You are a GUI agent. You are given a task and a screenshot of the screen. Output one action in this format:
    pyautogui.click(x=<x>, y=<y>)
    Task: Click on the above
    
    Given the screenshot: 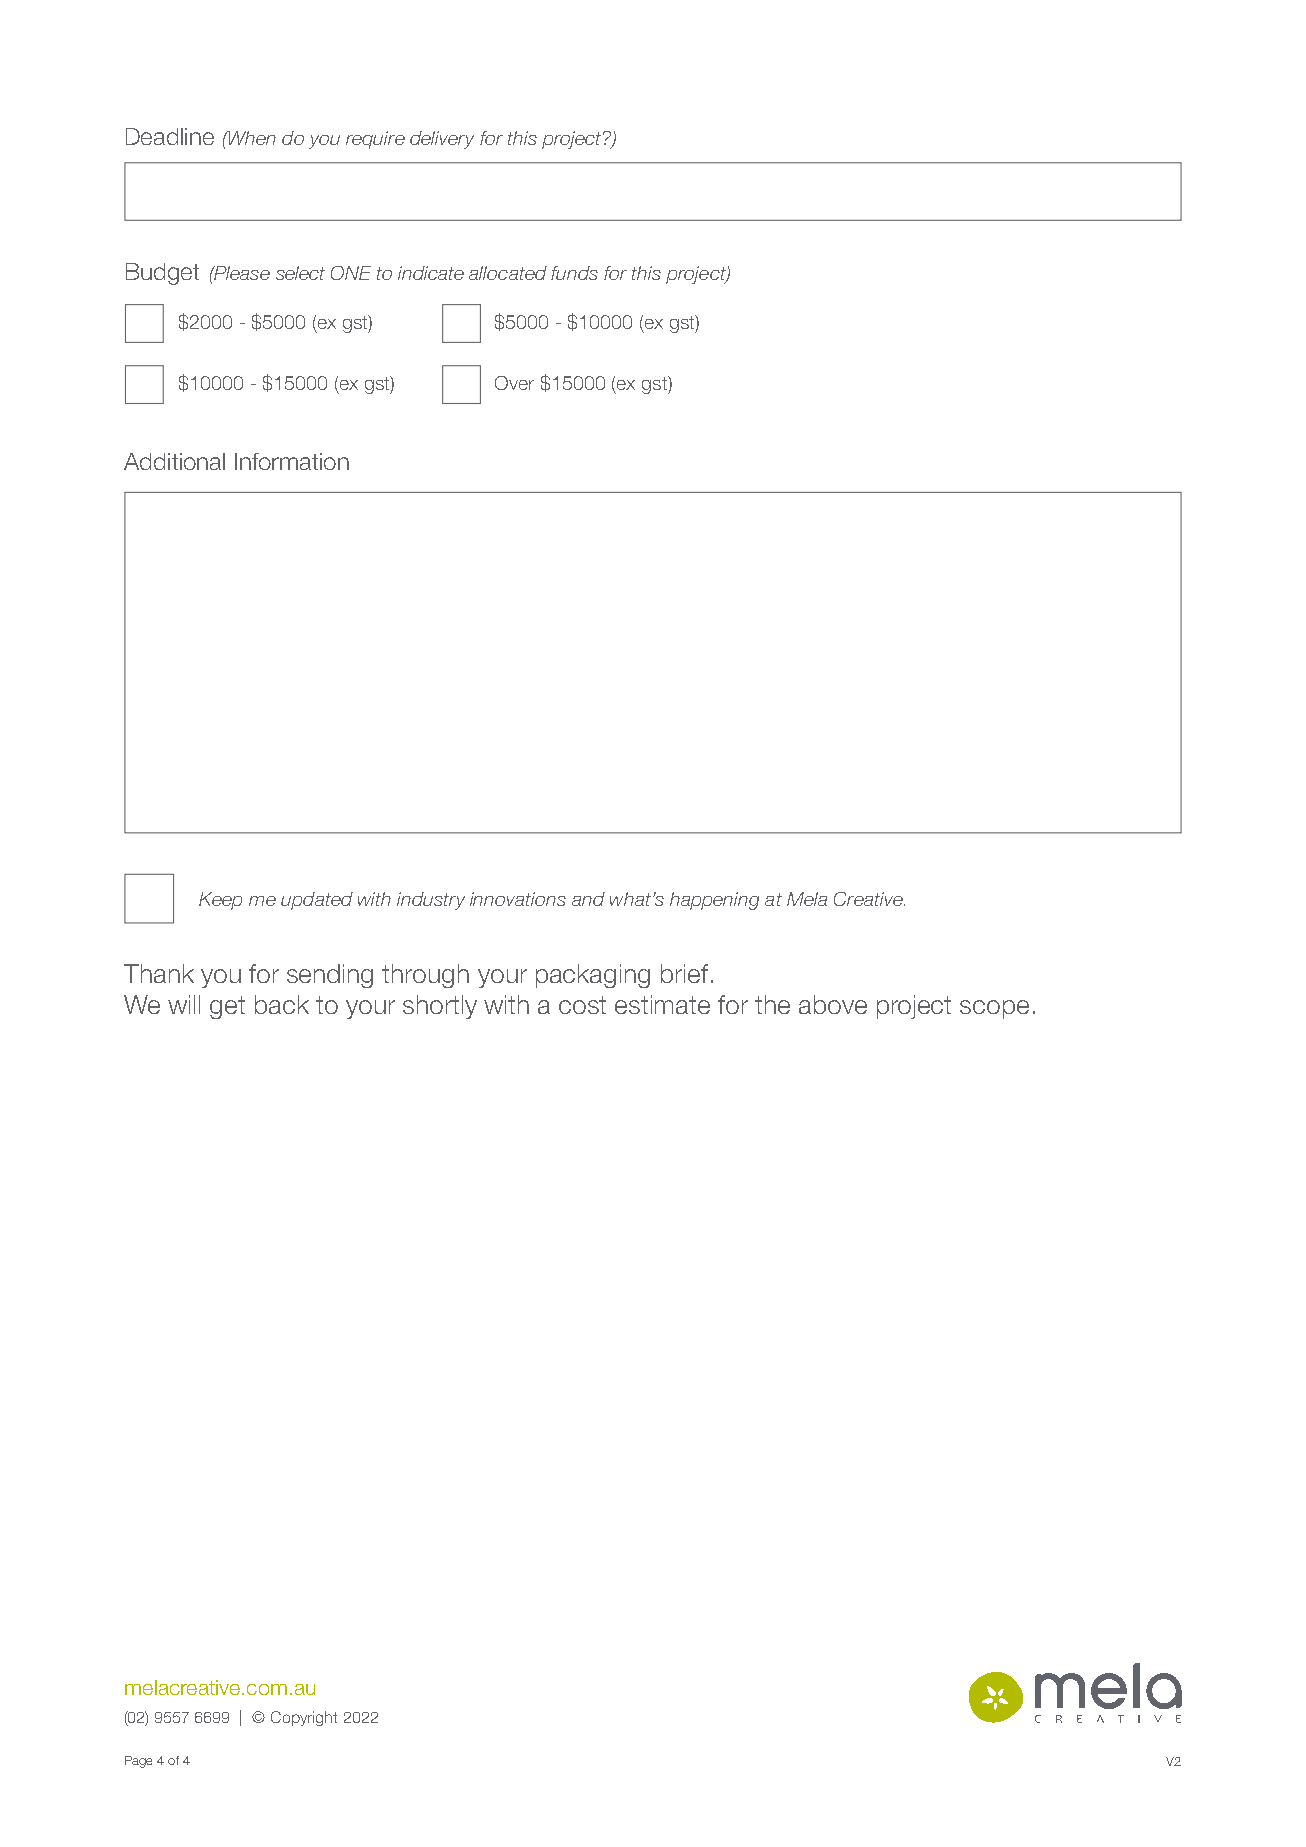 What is the action you would take?
    pyautogui.click(x=833, y=1004)
